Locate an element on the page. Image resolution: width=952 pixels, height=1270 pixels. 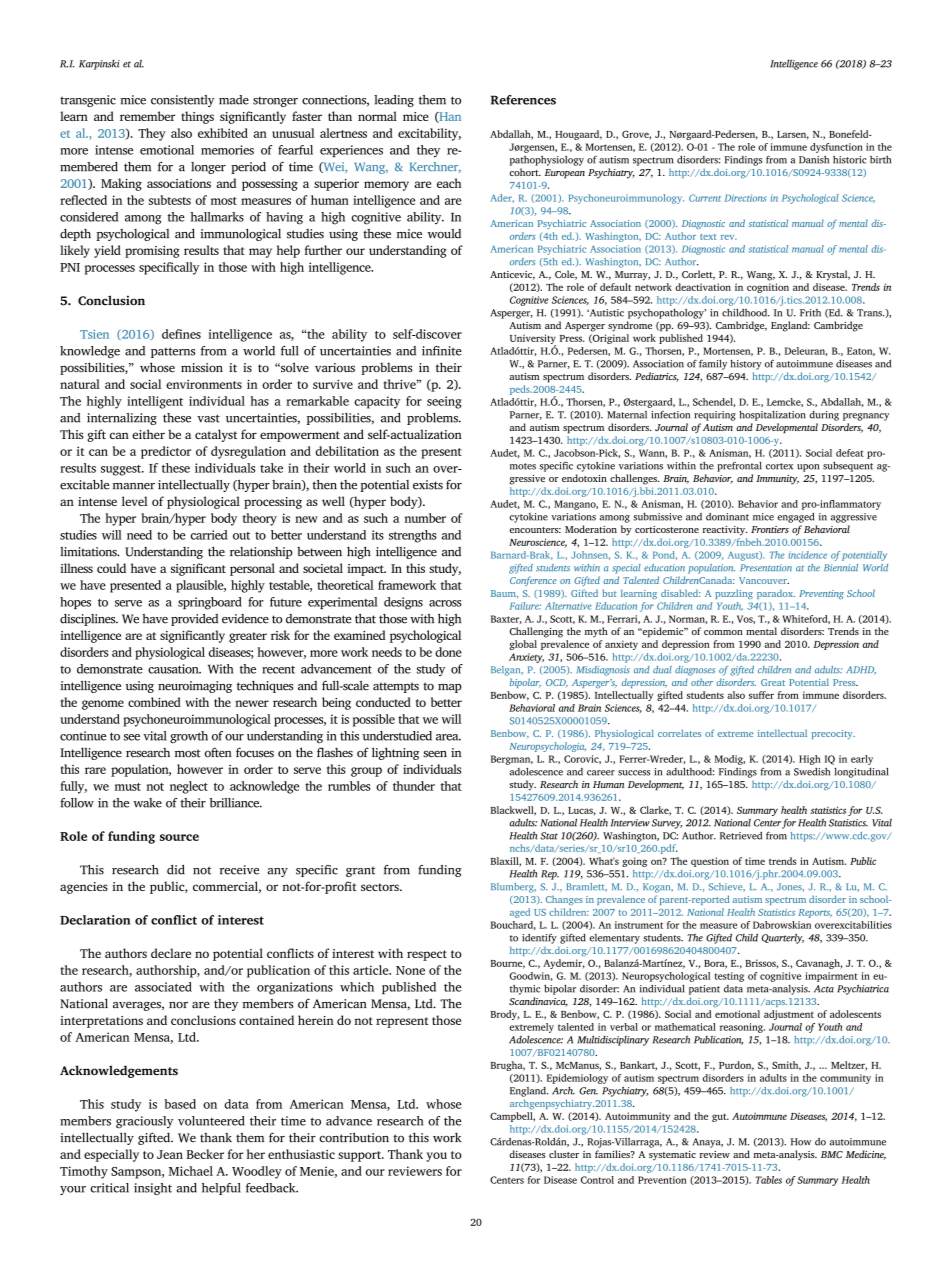
Tables is located at coordinates (768, 1180).
